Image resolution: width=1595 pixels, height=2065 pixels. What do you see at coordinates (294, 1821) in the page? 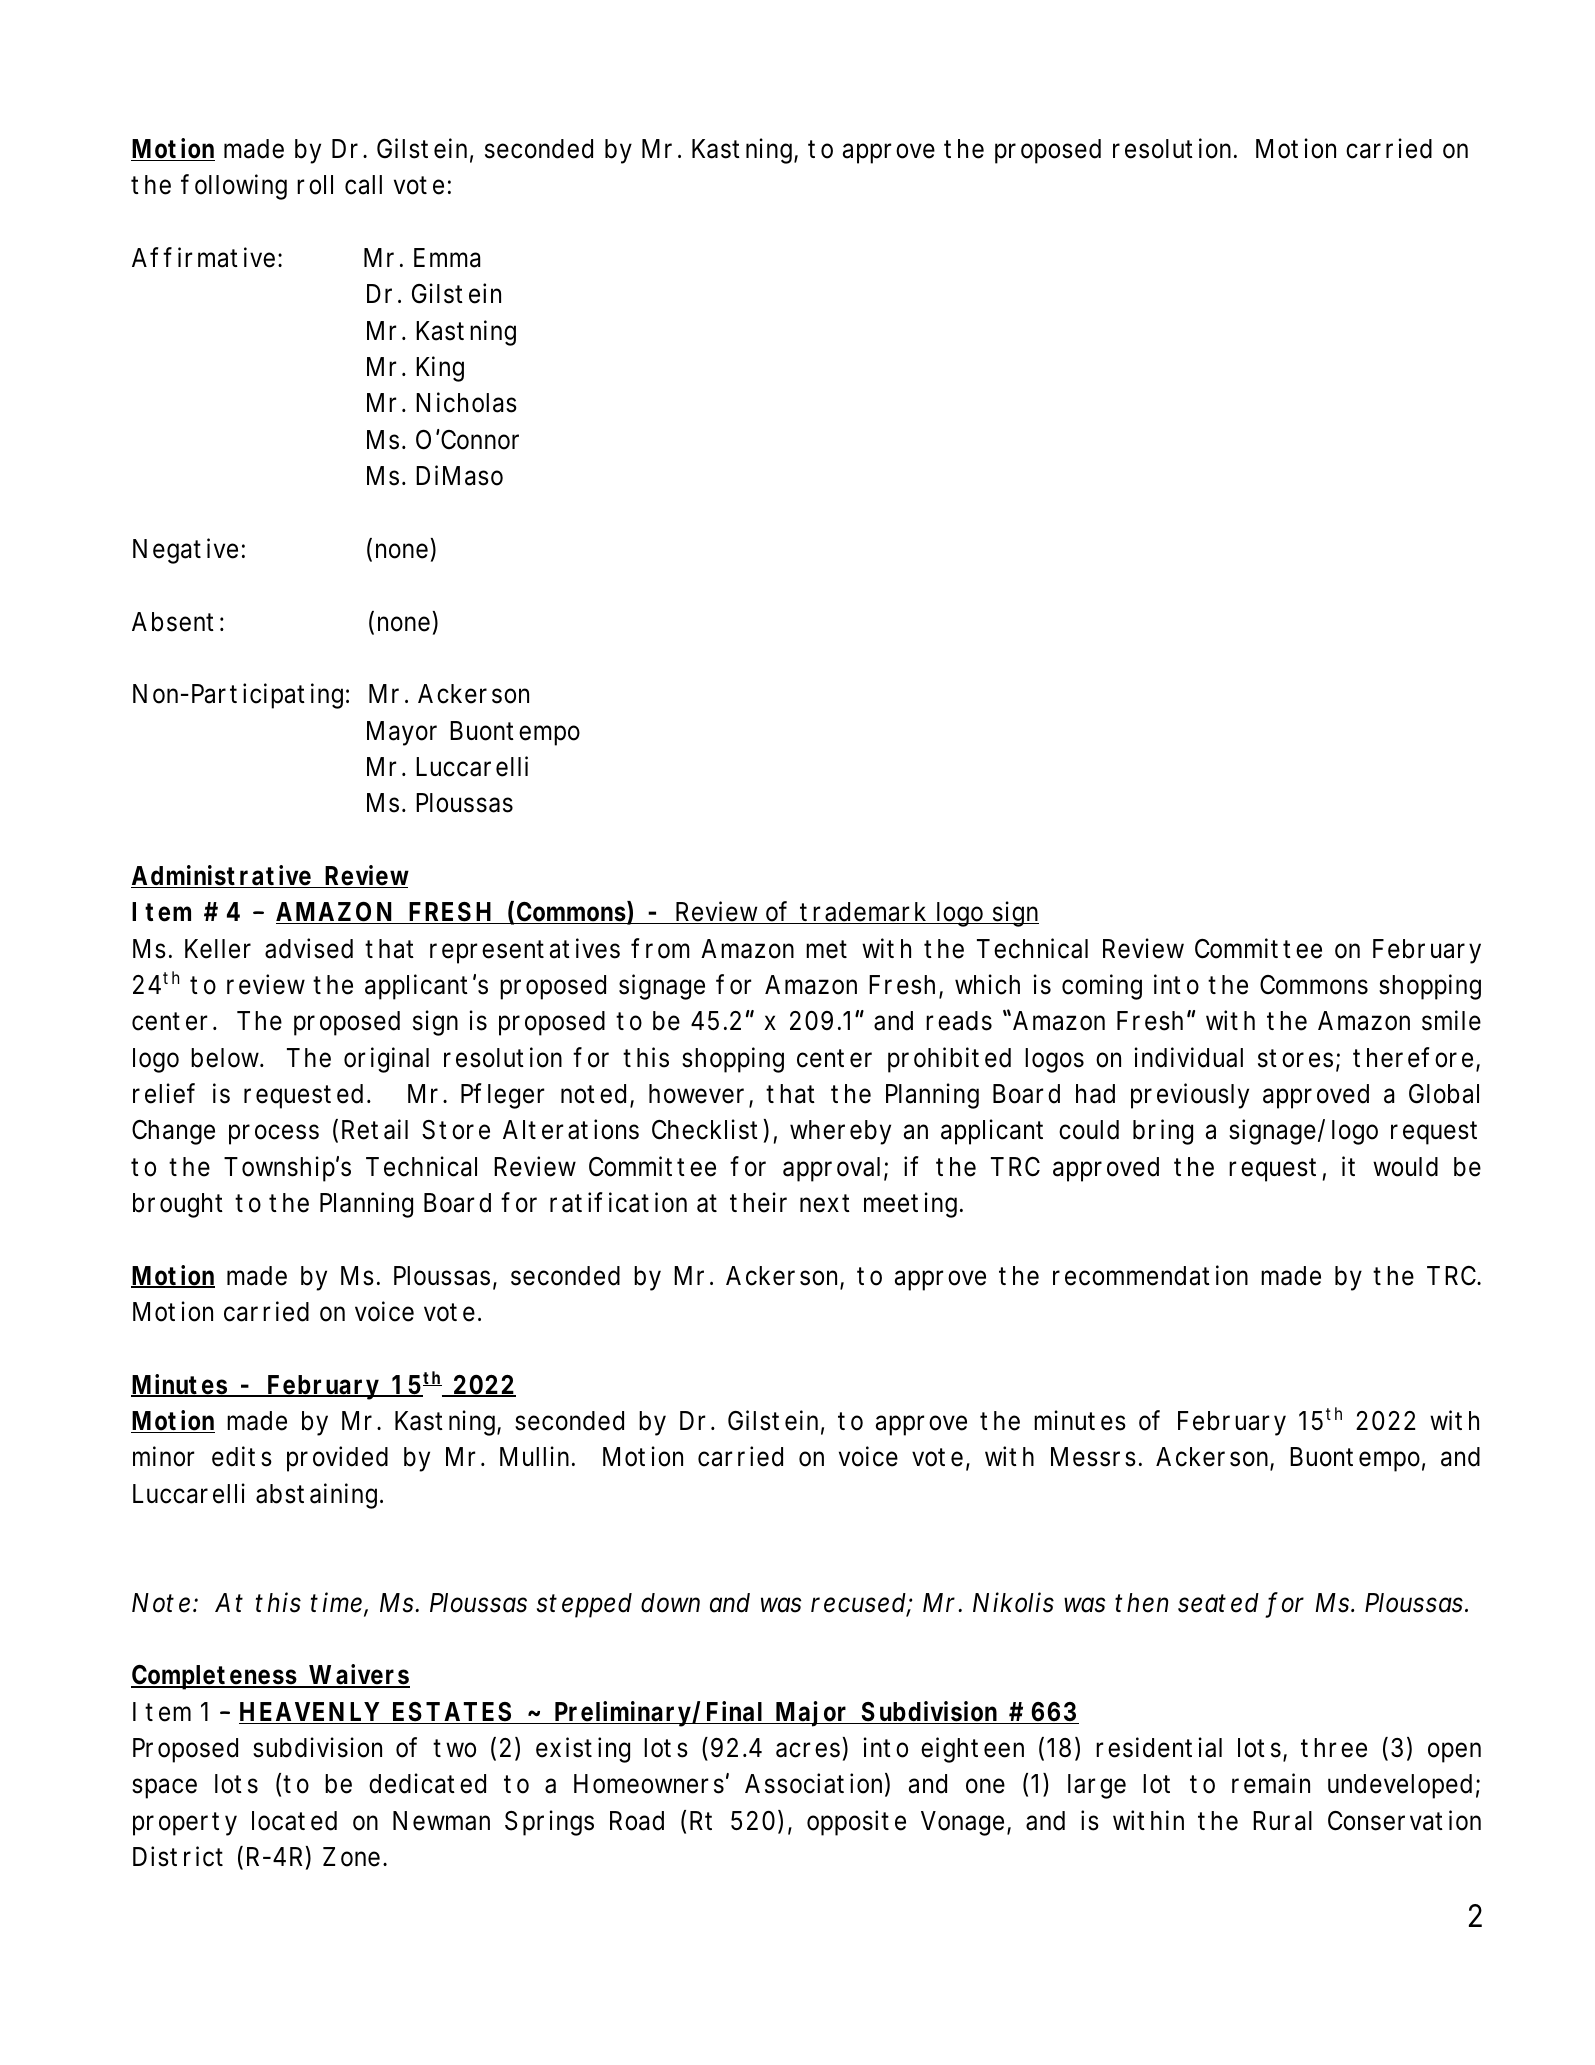
I see `located` at bounding box center [294, 1821].
